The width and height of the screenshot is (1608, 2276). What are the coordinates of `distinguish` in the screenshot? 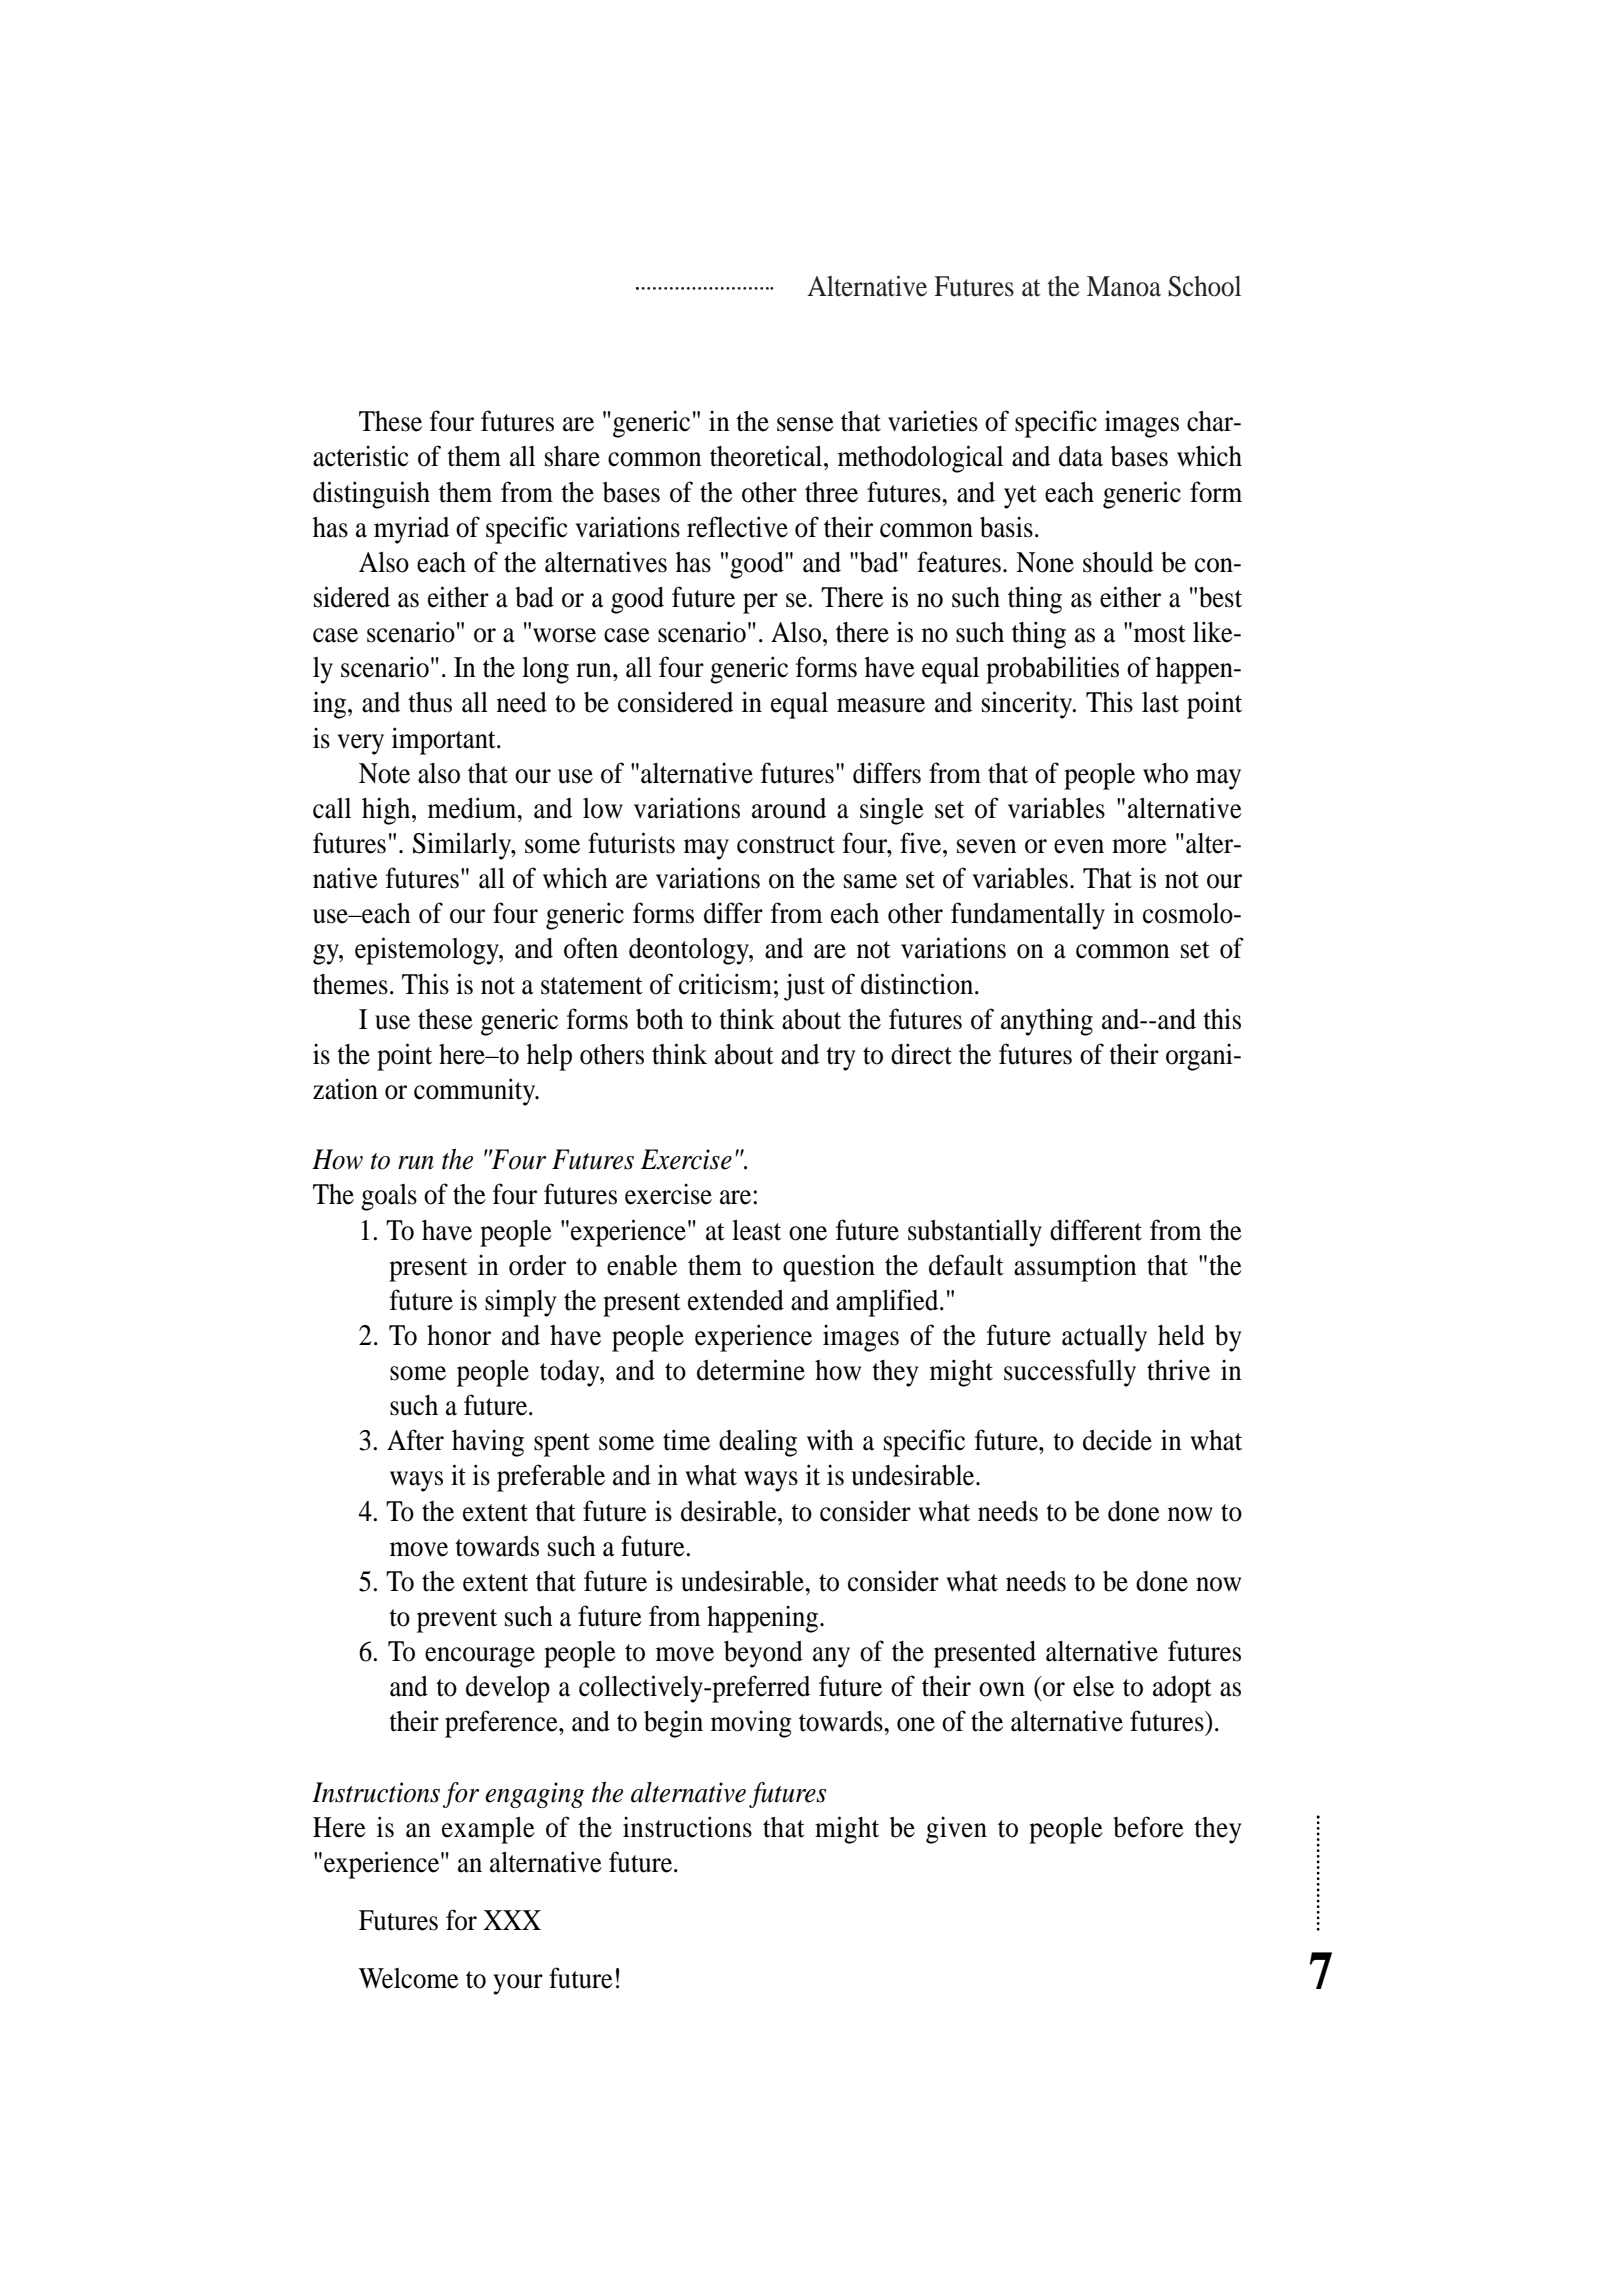 It's located at (371, 495).
